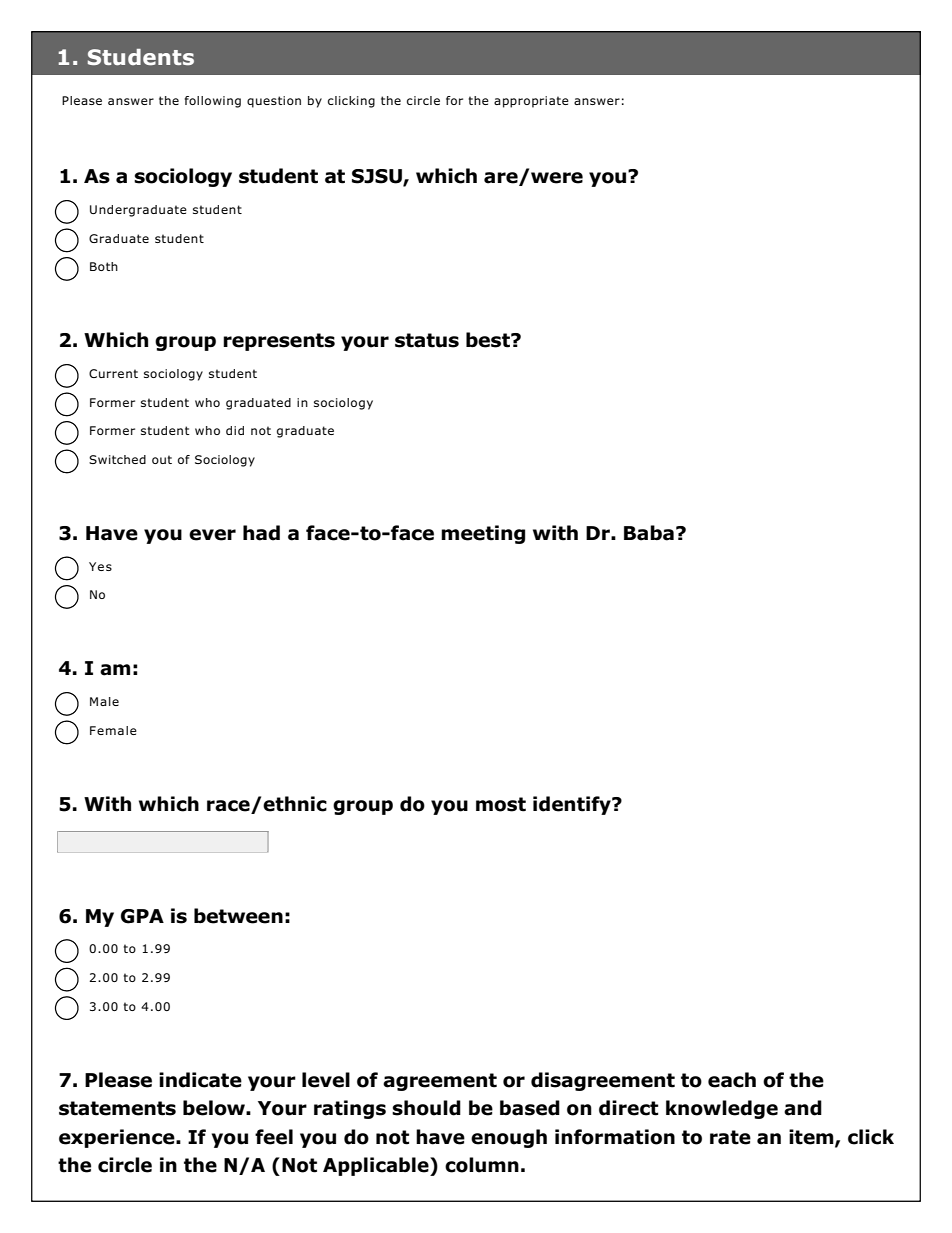  I want to click on rate, so click(730, 1137).
